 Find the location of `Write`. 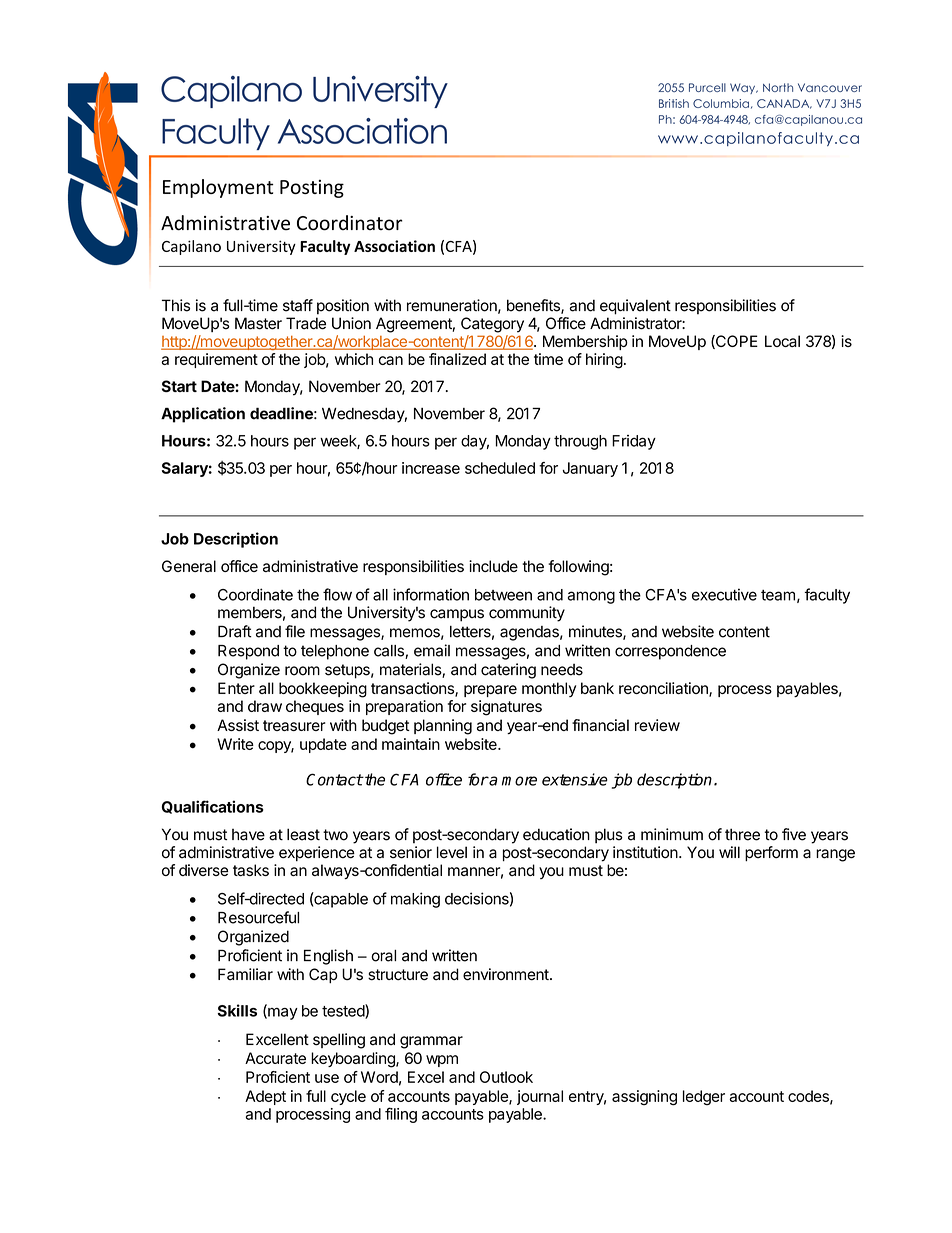

Write is located at coordinates (235, 744).
